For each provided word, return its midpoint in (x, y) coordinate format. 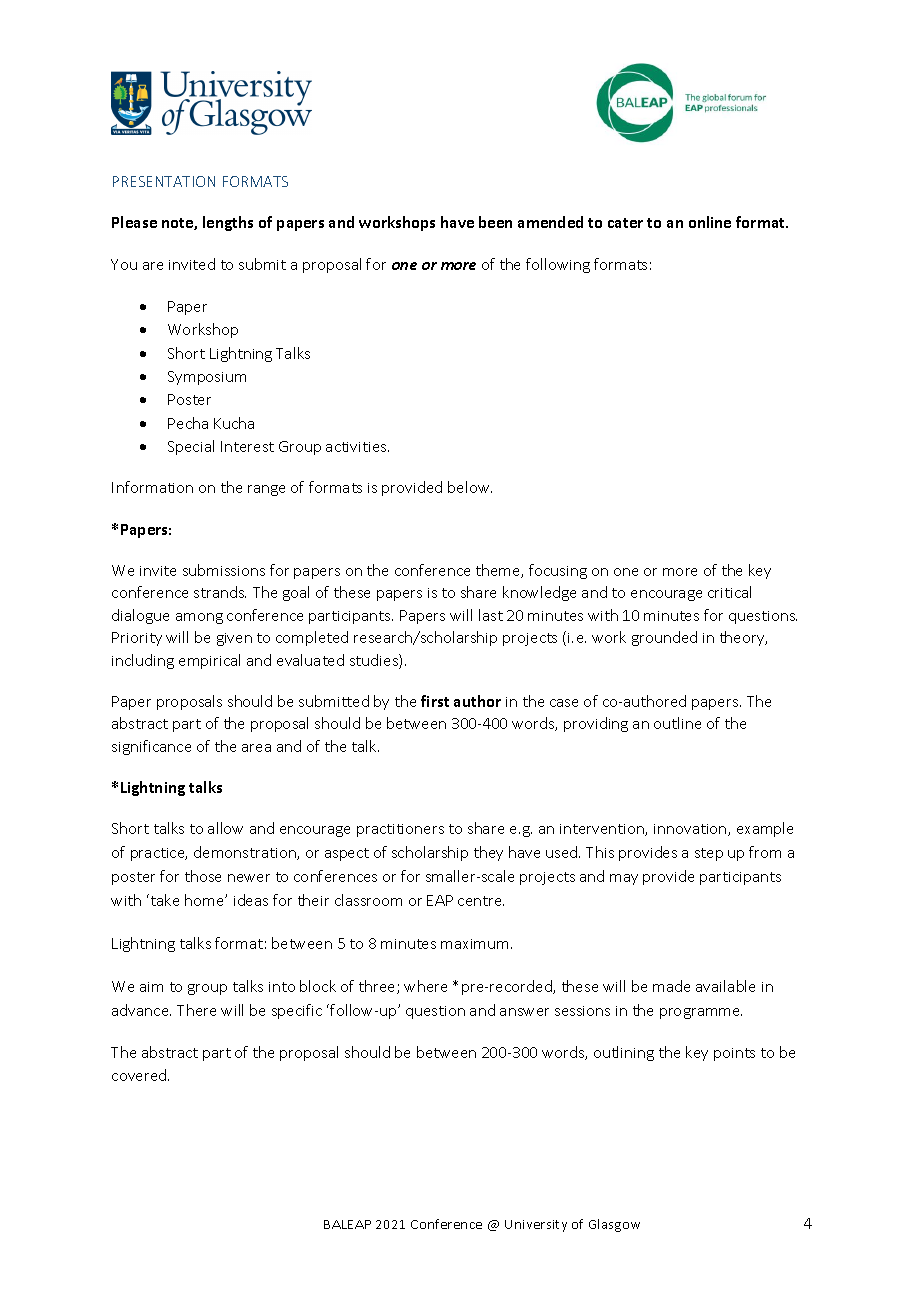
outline (677, 723)
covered (140, 1075)
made (671, 986)
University (536, 1226)
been (495, 222)
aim (151, 987)
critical (729, 592)
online (710, 222)
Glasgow (614, 1225)
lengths (228, 223)
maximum (476, 944)
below (470, 487)
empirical (209, 661)
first (435, 701)
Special (191, 447)
